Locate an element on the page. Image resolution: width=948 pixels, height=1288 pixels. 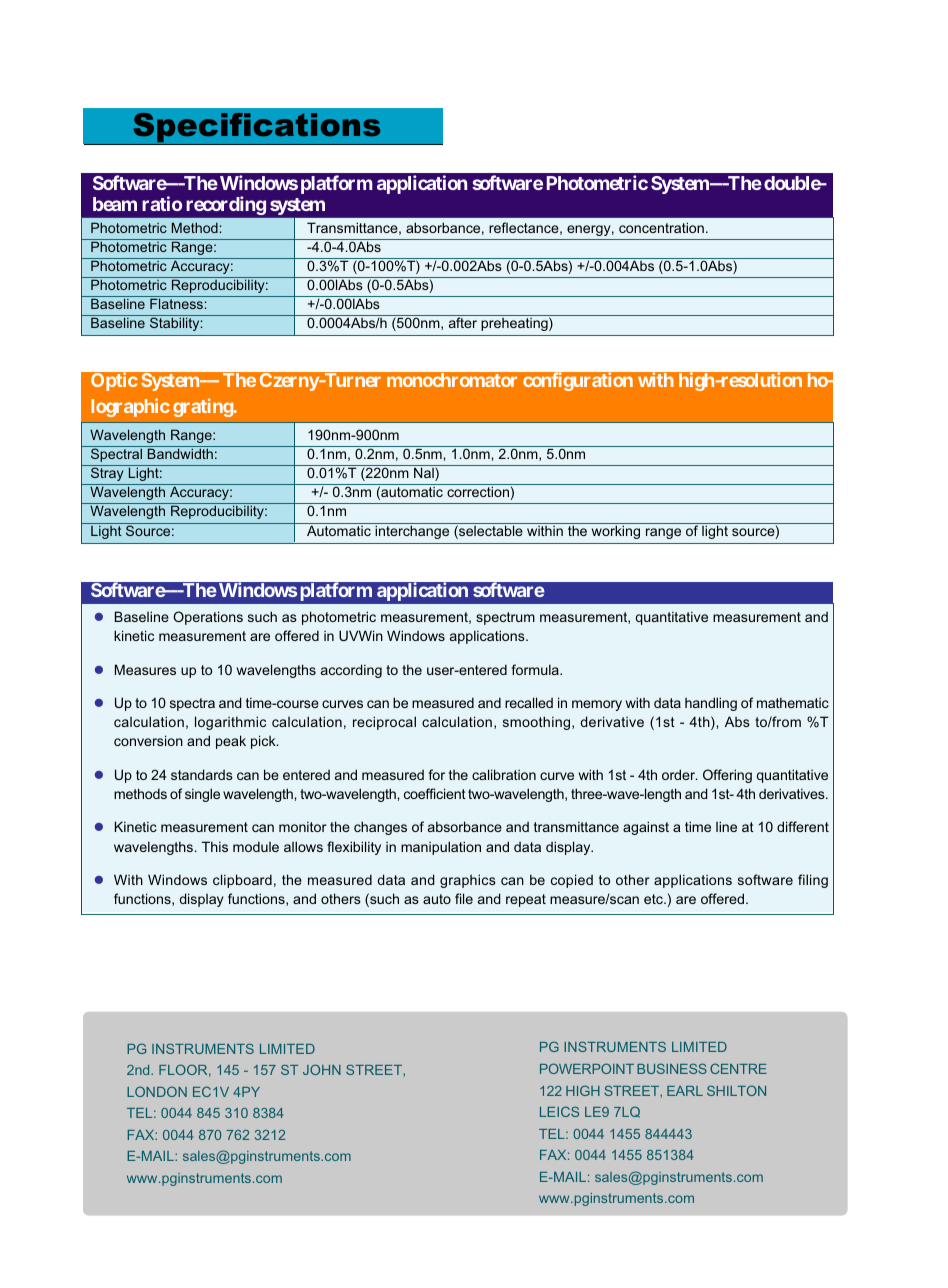
Bandwidth is located at coordinates (180, 453).
